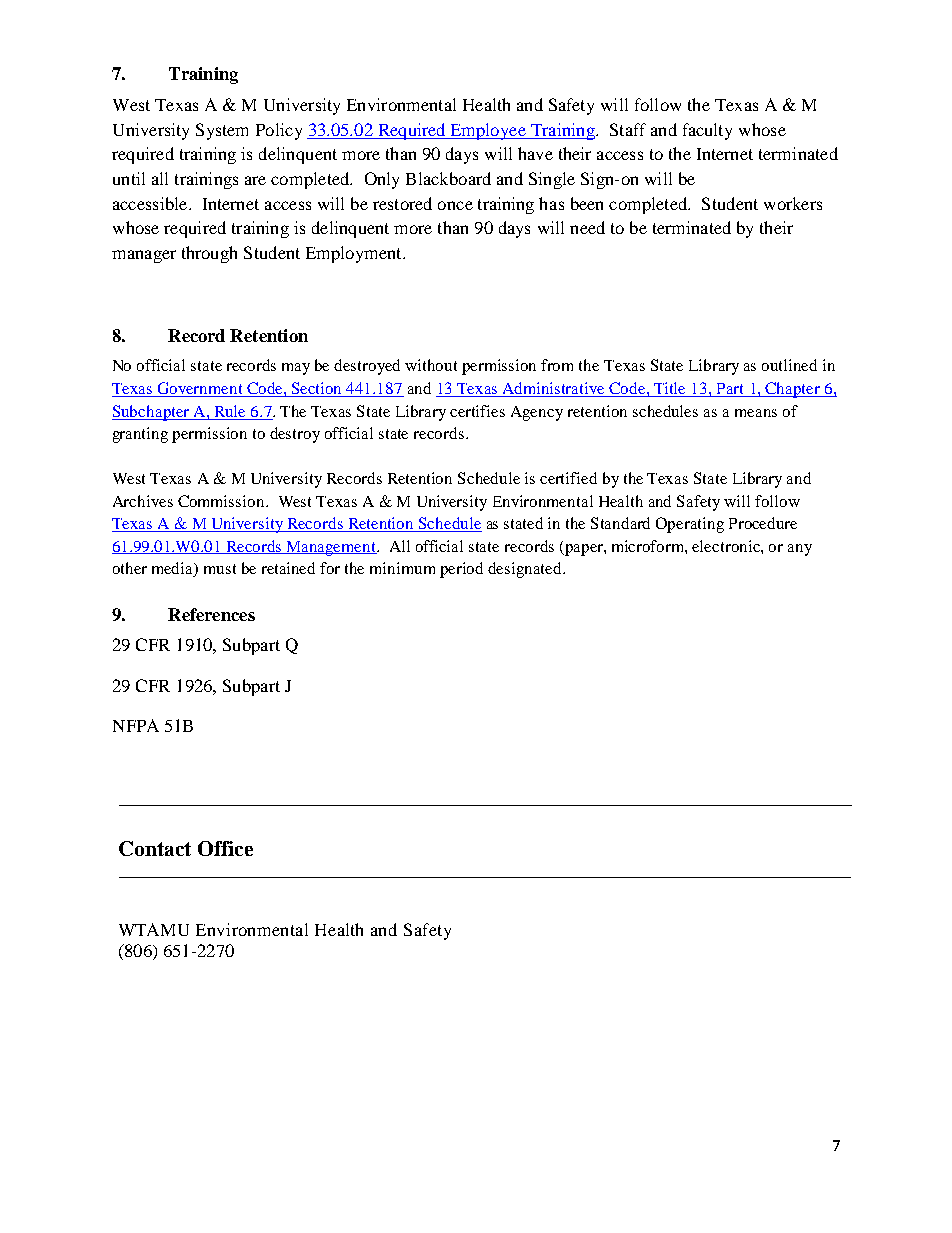  What do you see at coordinates (225, 848) in the screenshot?
I see `Office` at bounding box center [225, 848].
